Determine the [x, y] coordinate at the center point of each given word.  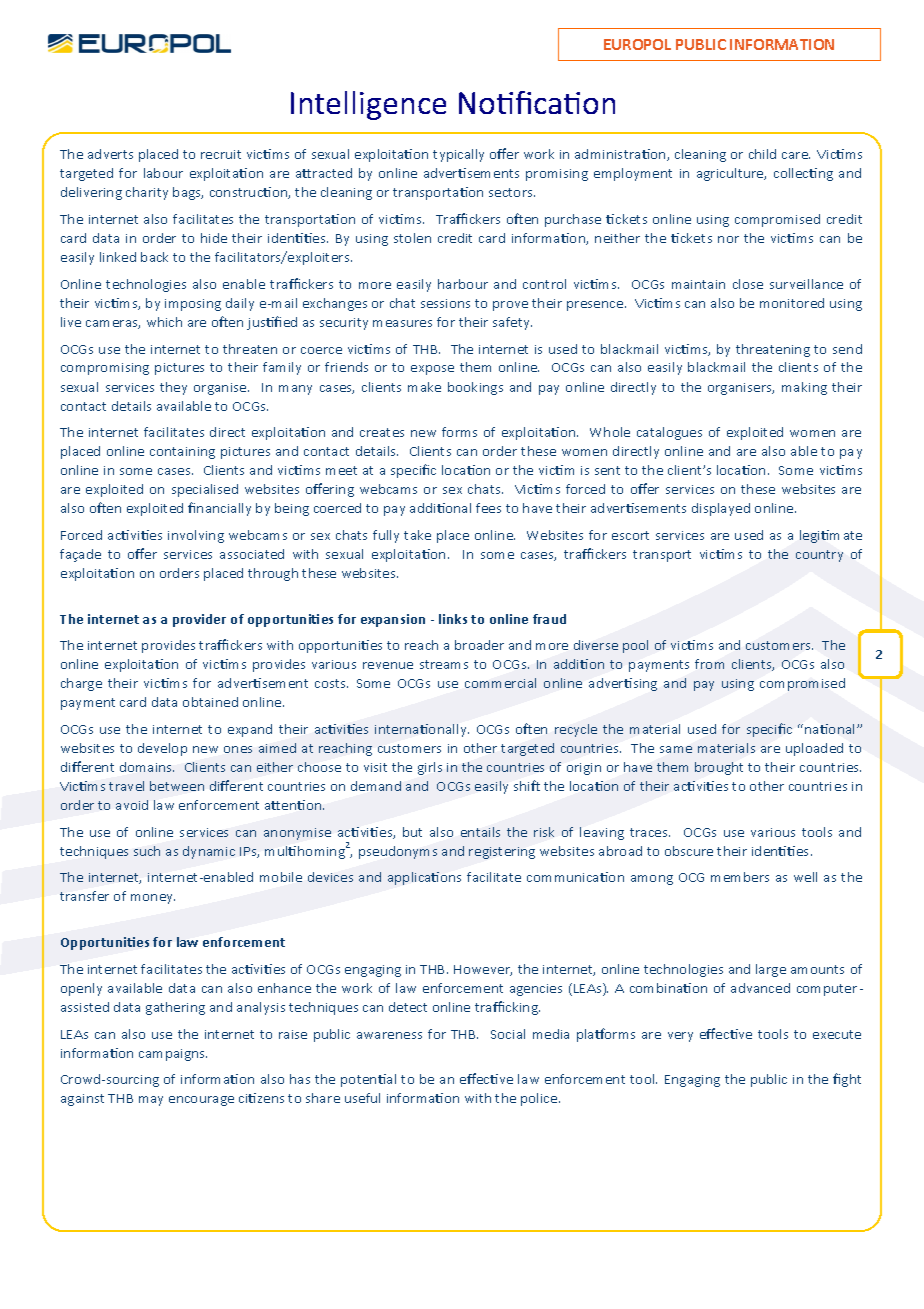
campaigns [173, 1055]
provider [199, 620]
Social [508, 1034]
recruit [221, 154]
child [762, 154]
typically [458, 155]
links [453, 619]
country [819, 556]
